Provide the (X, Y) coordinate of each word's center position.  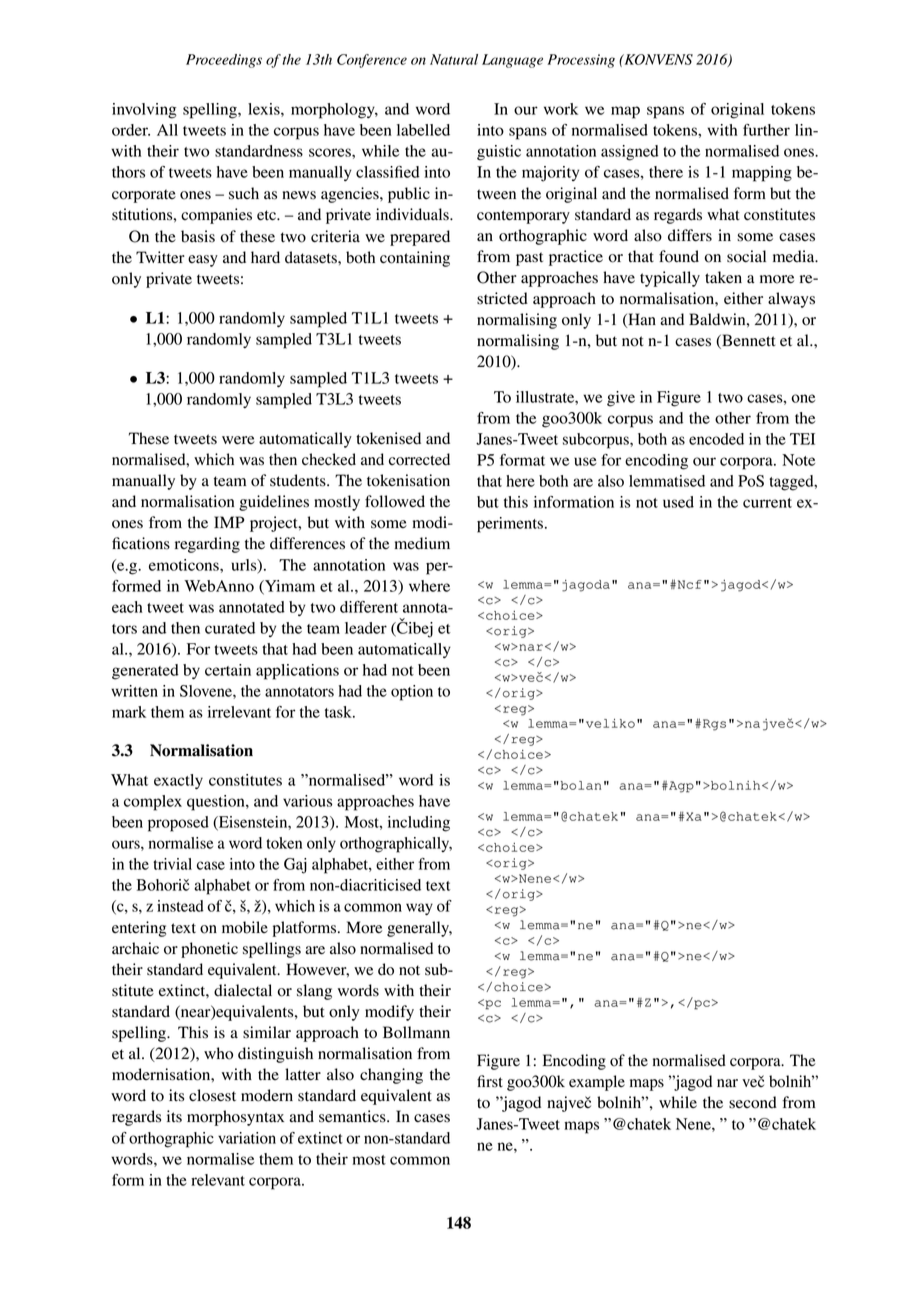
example (597, 1083)
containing (415, 259)
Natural (454, 59)
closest (212, 1095)
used (678, 502)
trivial (172, 864)
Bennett (748, 341)
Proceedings (224, 61)
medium (422, 543)
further (766, 130)
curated (230, 628)
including (419, 824)
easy (203, 261)
